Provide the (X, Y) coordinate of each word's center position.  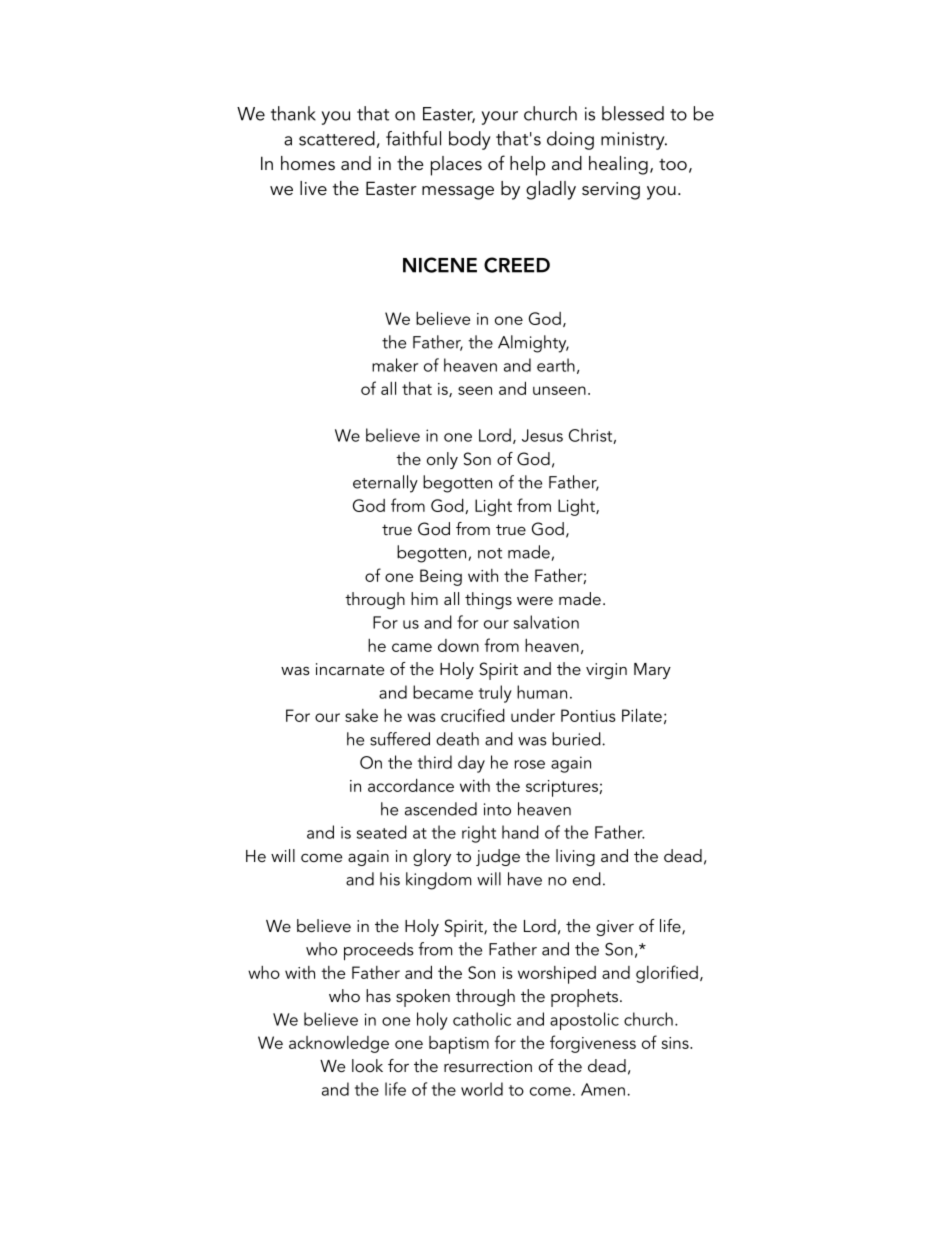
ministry (634, 141)
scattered (337, 138)
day (471, 764)
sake (361, 715)
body (470, 140)
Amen (603, 1089)
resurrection (488, 1066)
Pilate (642, 715)
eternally (385, 484)
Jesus (542, 435)
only (442, 460)
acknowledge (339, 1044)
